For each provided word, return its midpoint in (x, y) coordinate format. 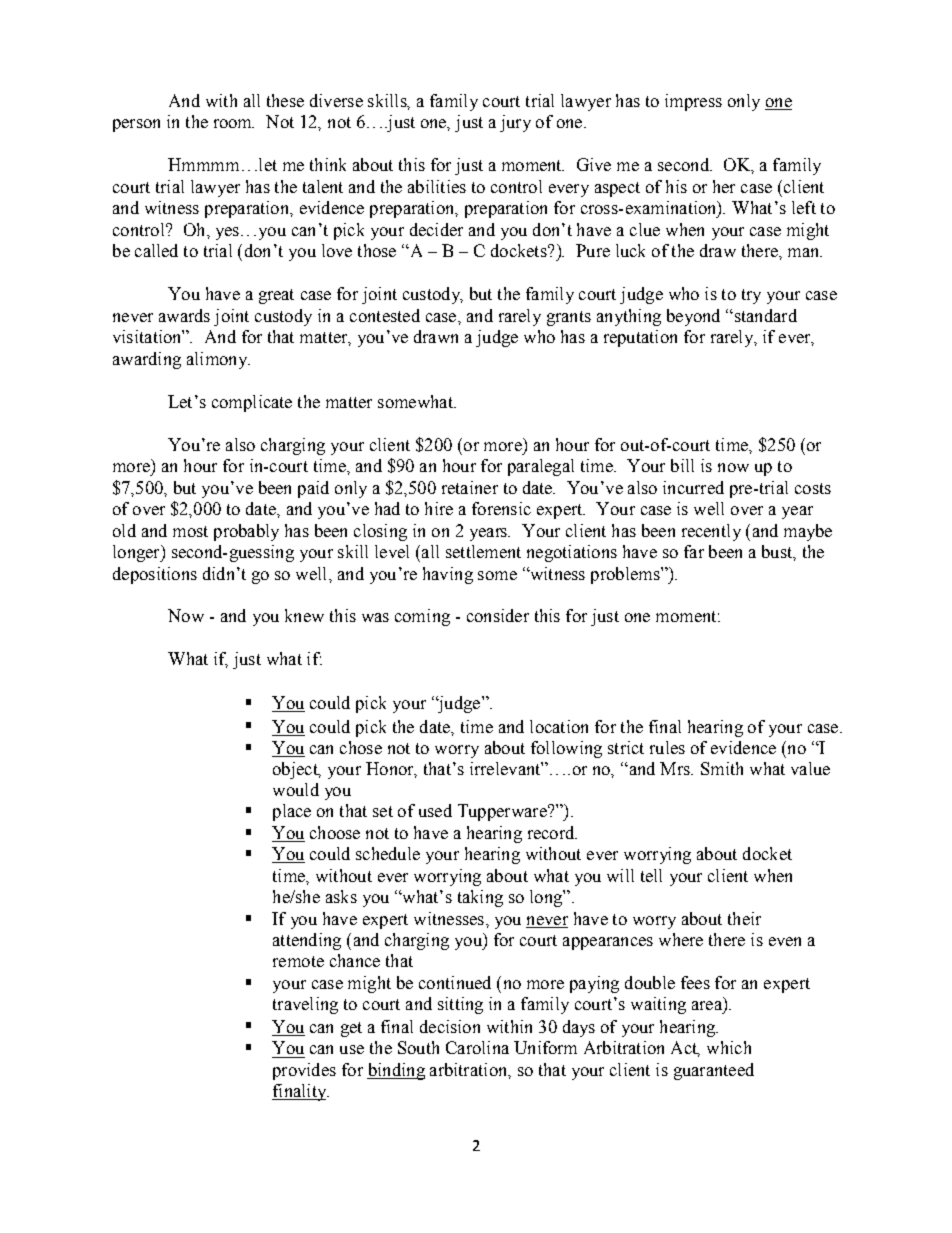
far (694, 551)
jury (515, 123)
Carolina (477, 1047)
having (448, 575)
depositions (155, 575)
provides (304, 1071)
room (234, 123)
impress (693, 102)
